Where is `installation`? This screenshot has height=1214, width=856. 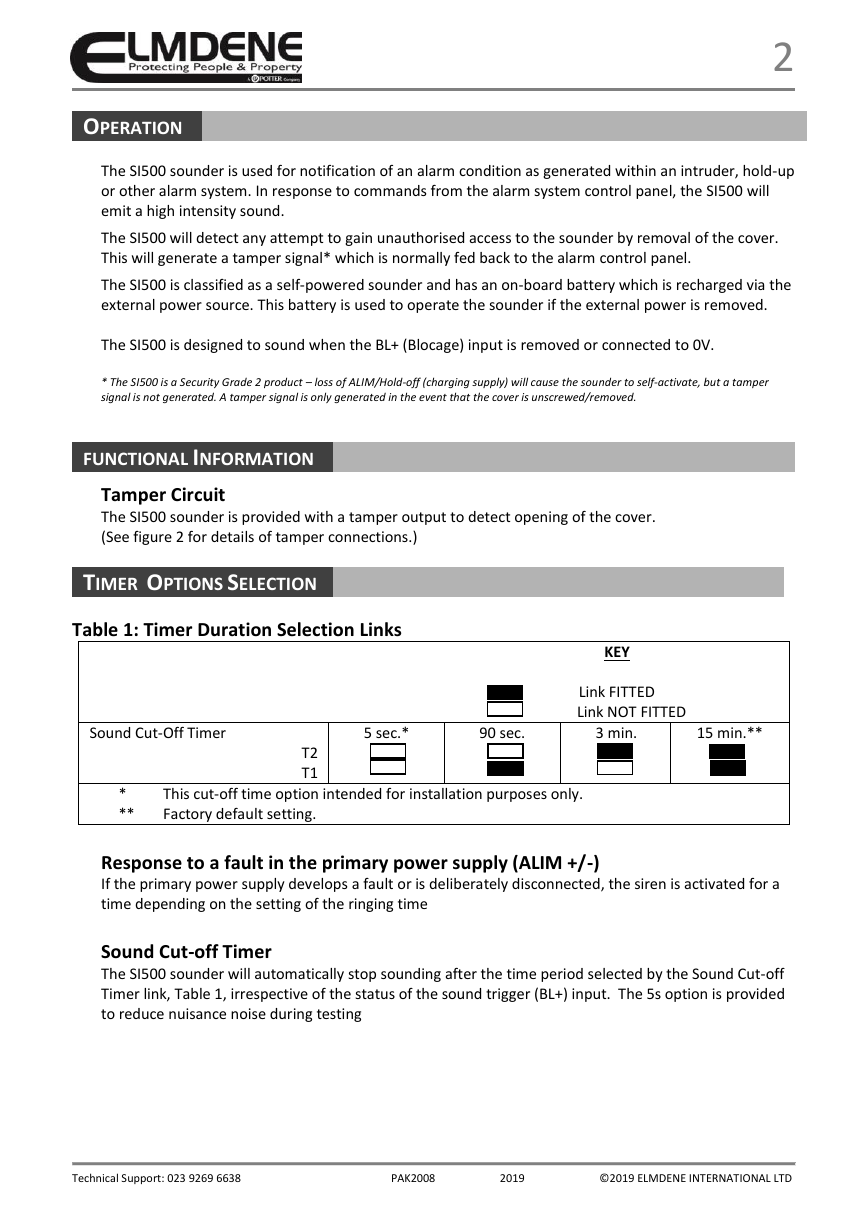 installation is located at coordinates (446, 793).
